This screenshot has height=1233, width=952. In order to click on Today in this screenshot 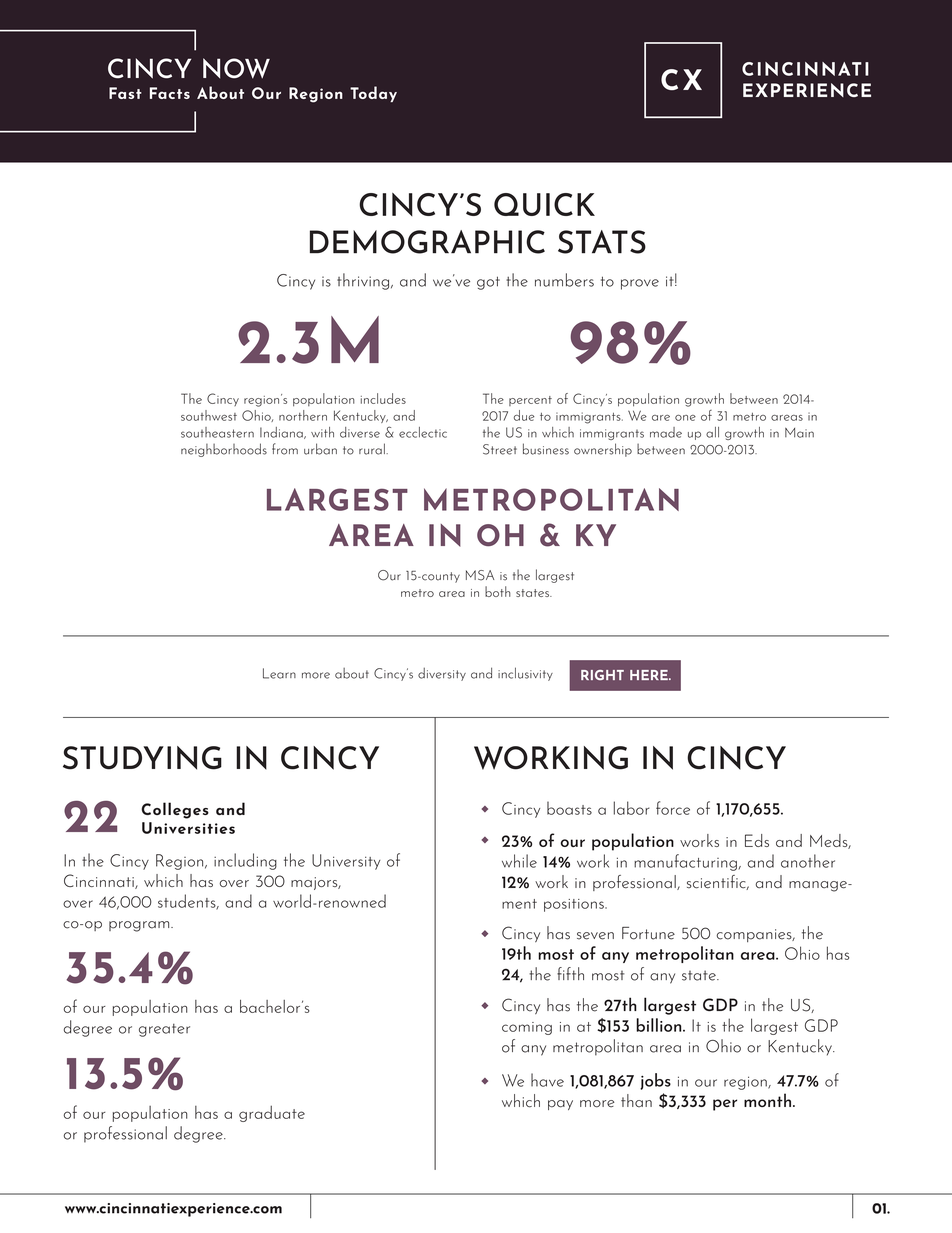, I will do `click(373, 94)`.
